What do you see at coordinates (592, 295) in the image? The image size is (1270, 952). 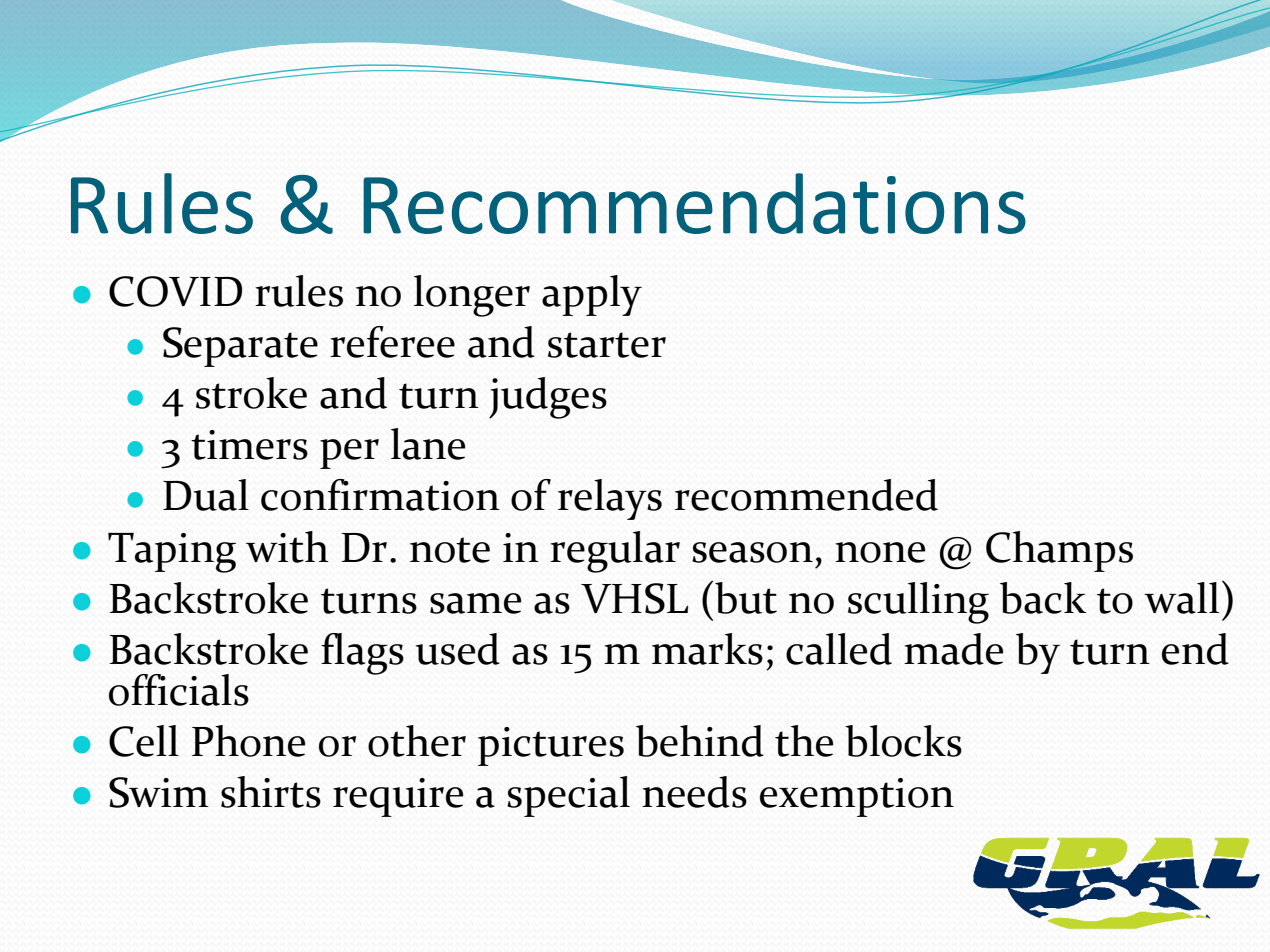 I see `apply` at bounding box center [592, 295].
